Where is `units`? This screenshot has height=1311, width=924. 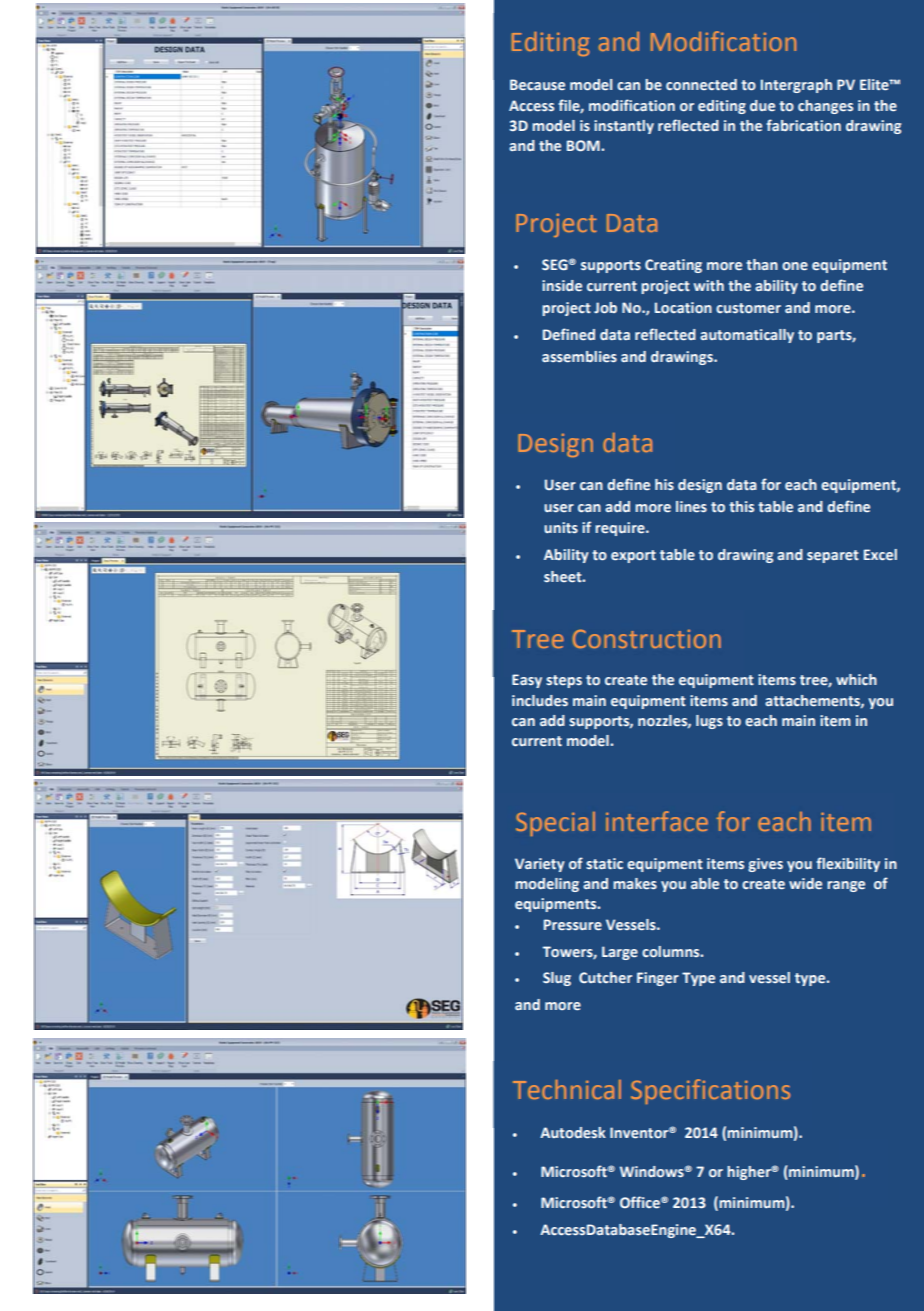 units is located at coordinates (561, 527).
